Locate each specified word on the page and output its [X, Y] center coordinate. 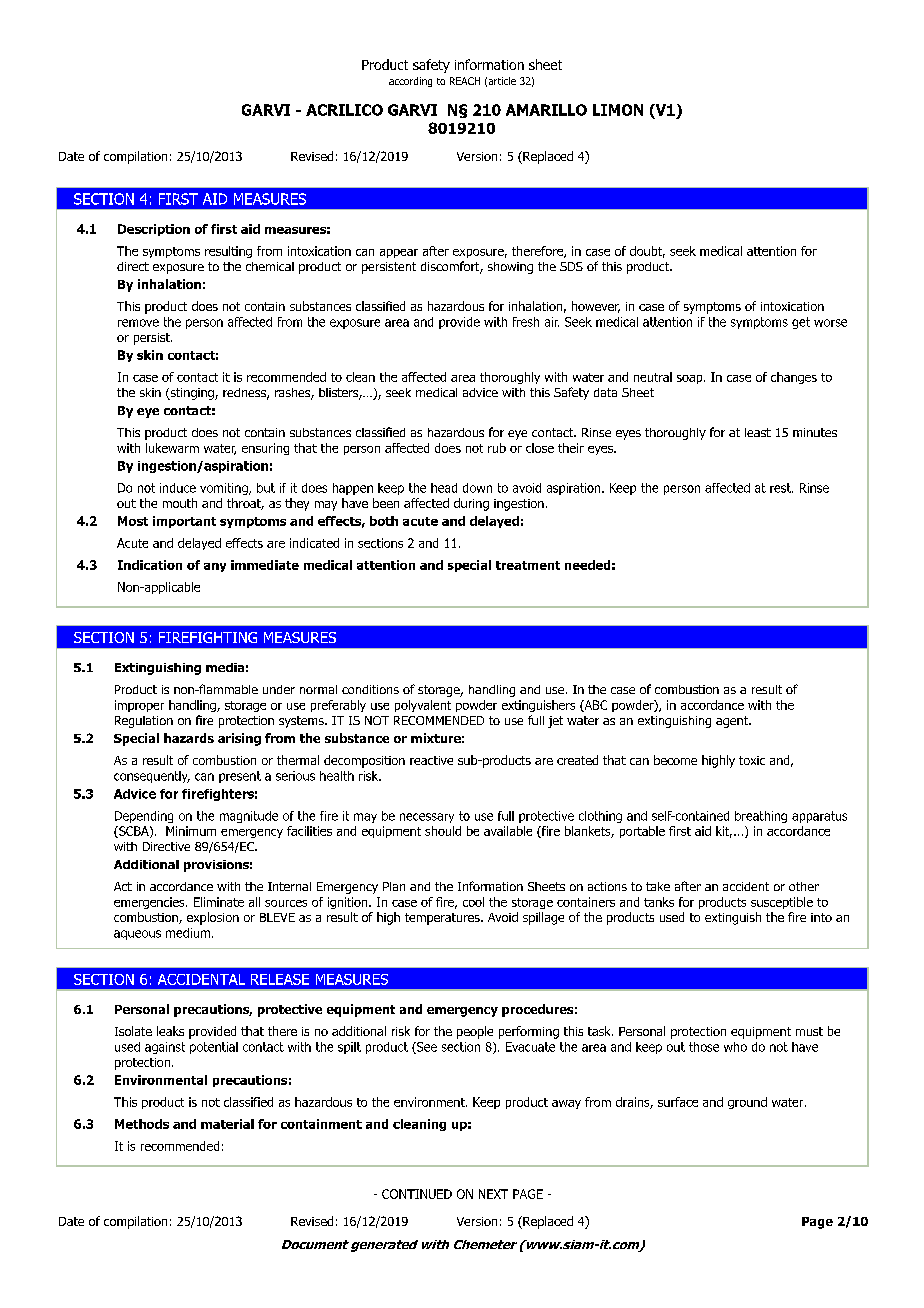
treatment [528, 565]
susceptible [782, 903]
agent [733, 722]
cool [473, 902]
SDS [571, 266]
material [227, 1124]
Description [154, 230]
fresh [526, 322]
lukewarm [172, 448]
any [215, 567]
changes [794, 378]
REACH [465, 81]
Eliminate [219, 902]
